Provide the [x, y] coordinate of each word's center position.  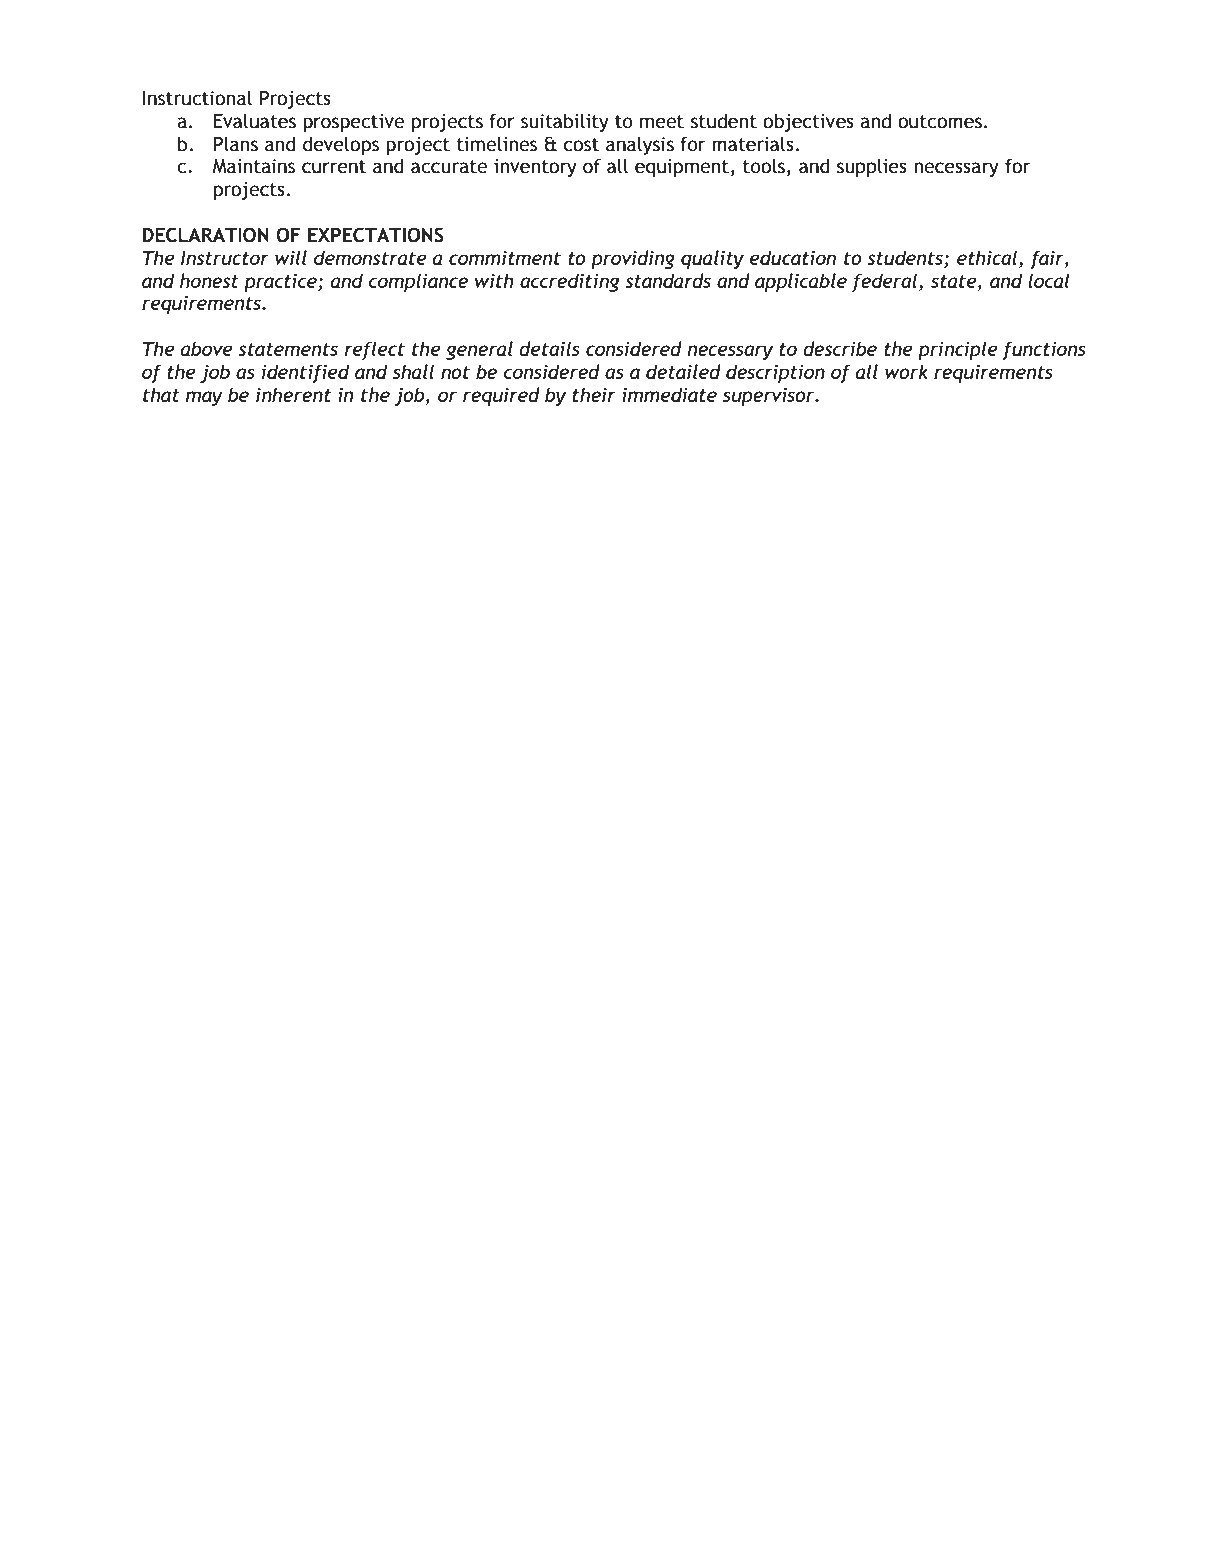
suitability [565, 122]
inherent [293, 394]
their [594, 394]
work [906, 371]
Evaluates [255, 121]
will [291, 257]
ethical [987, 257]
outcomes [940, 122]
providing [633, 259]
